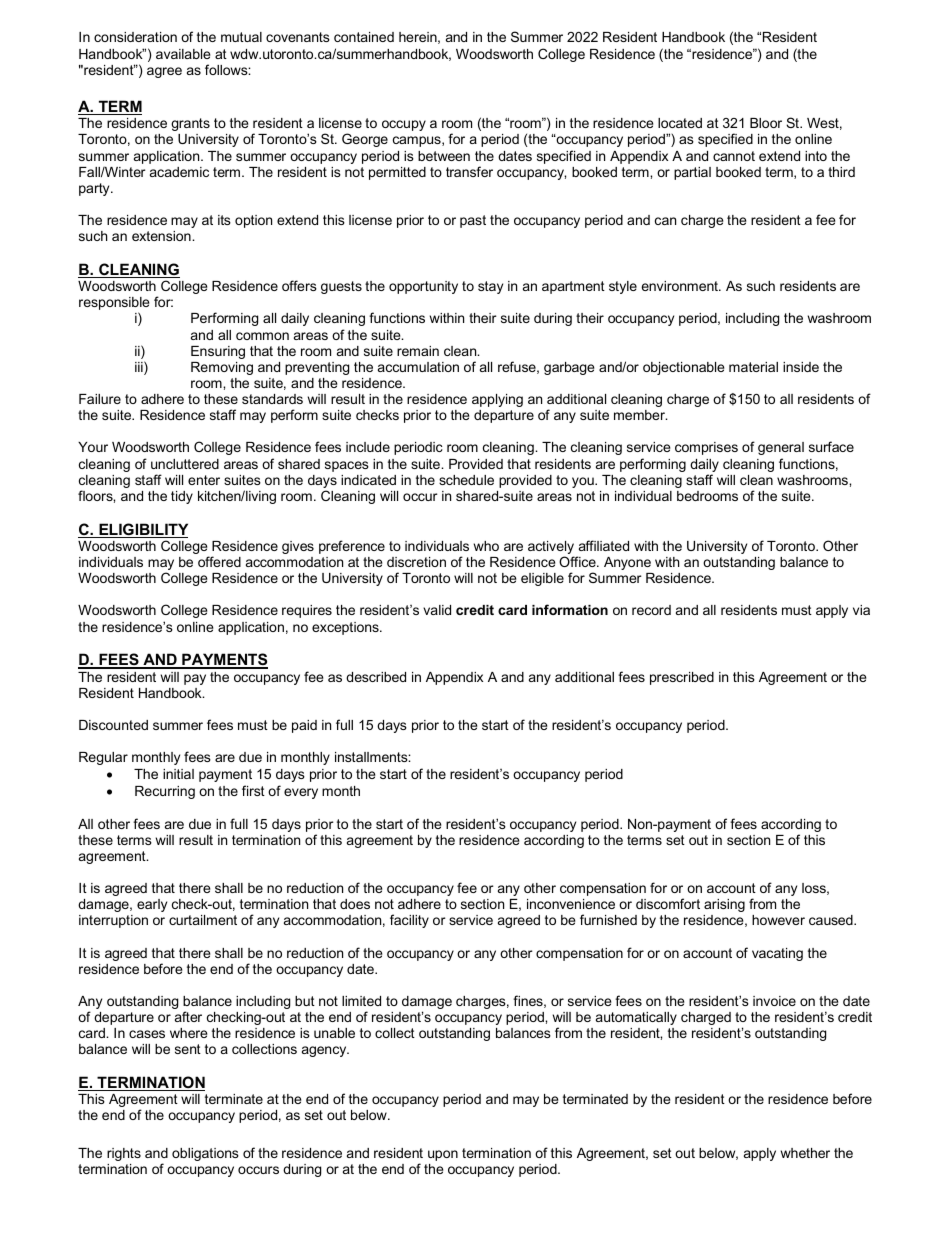 The height and width of the screenshot is (1233, 952). I want to click on valid, so click(437, 610).
